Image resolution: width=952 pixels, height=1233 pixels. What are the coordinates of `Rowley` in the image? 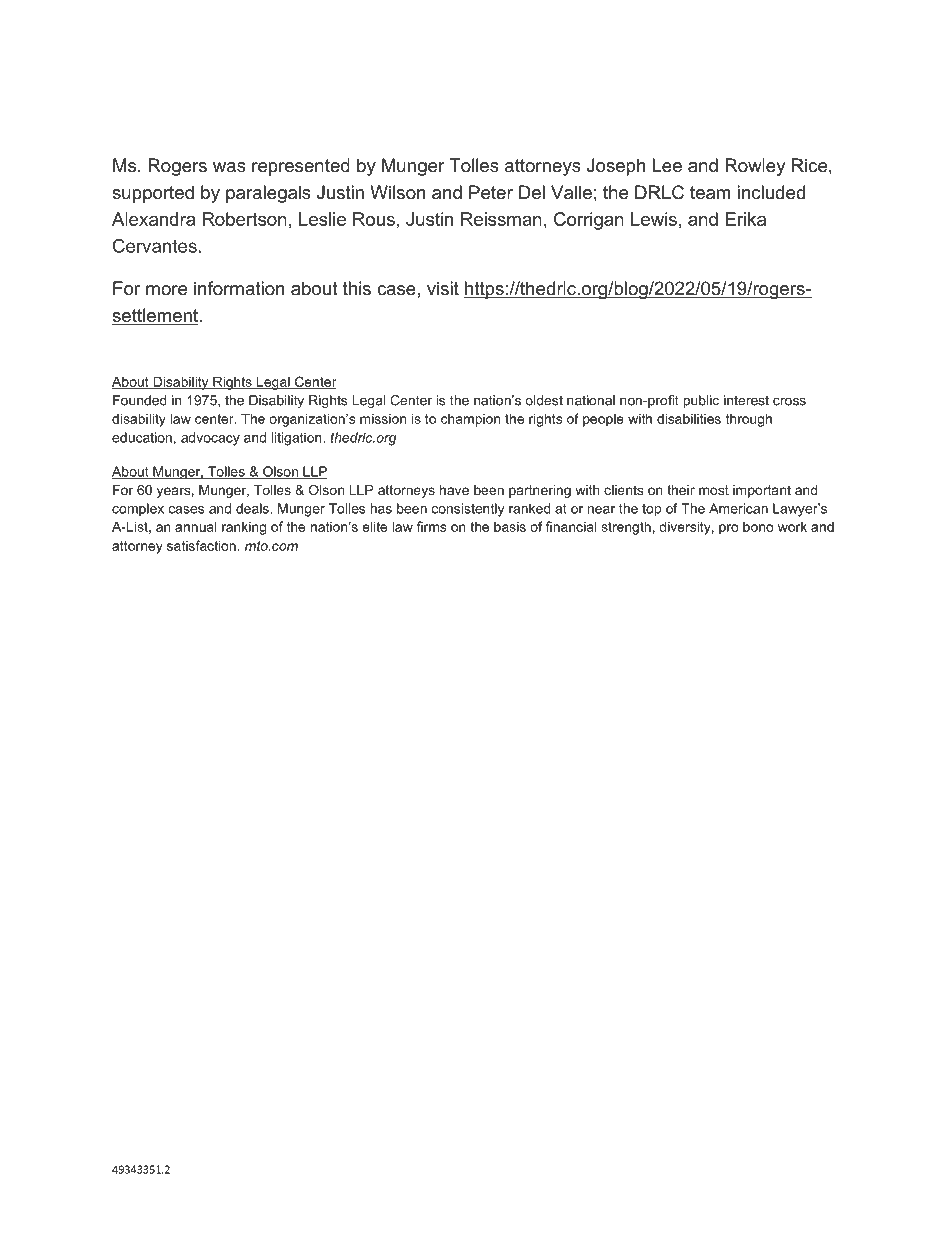 It's located at (755, 167).
